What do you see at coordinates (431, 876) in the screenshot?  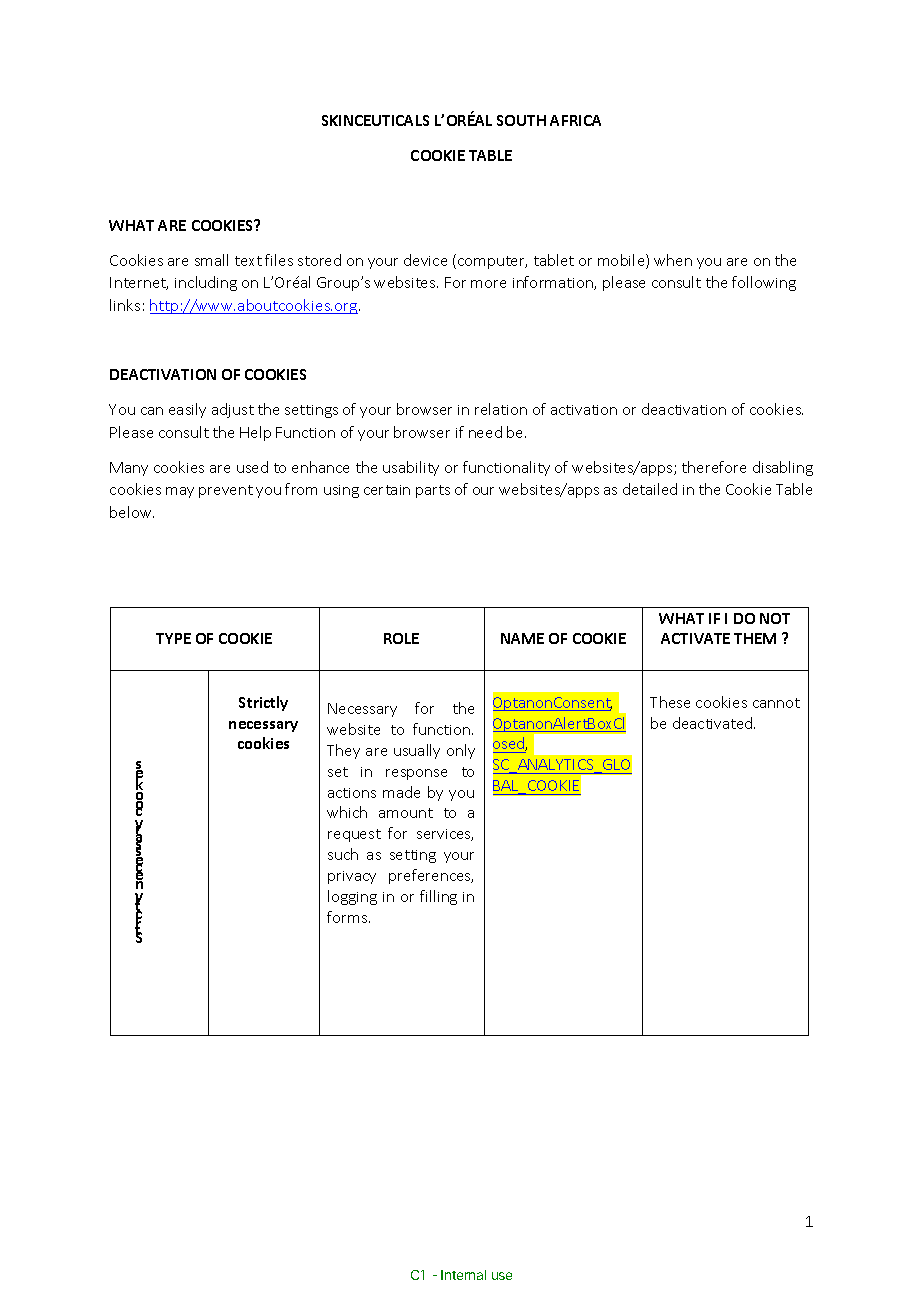 I see `preferences` at bounding box center [431, 876].
